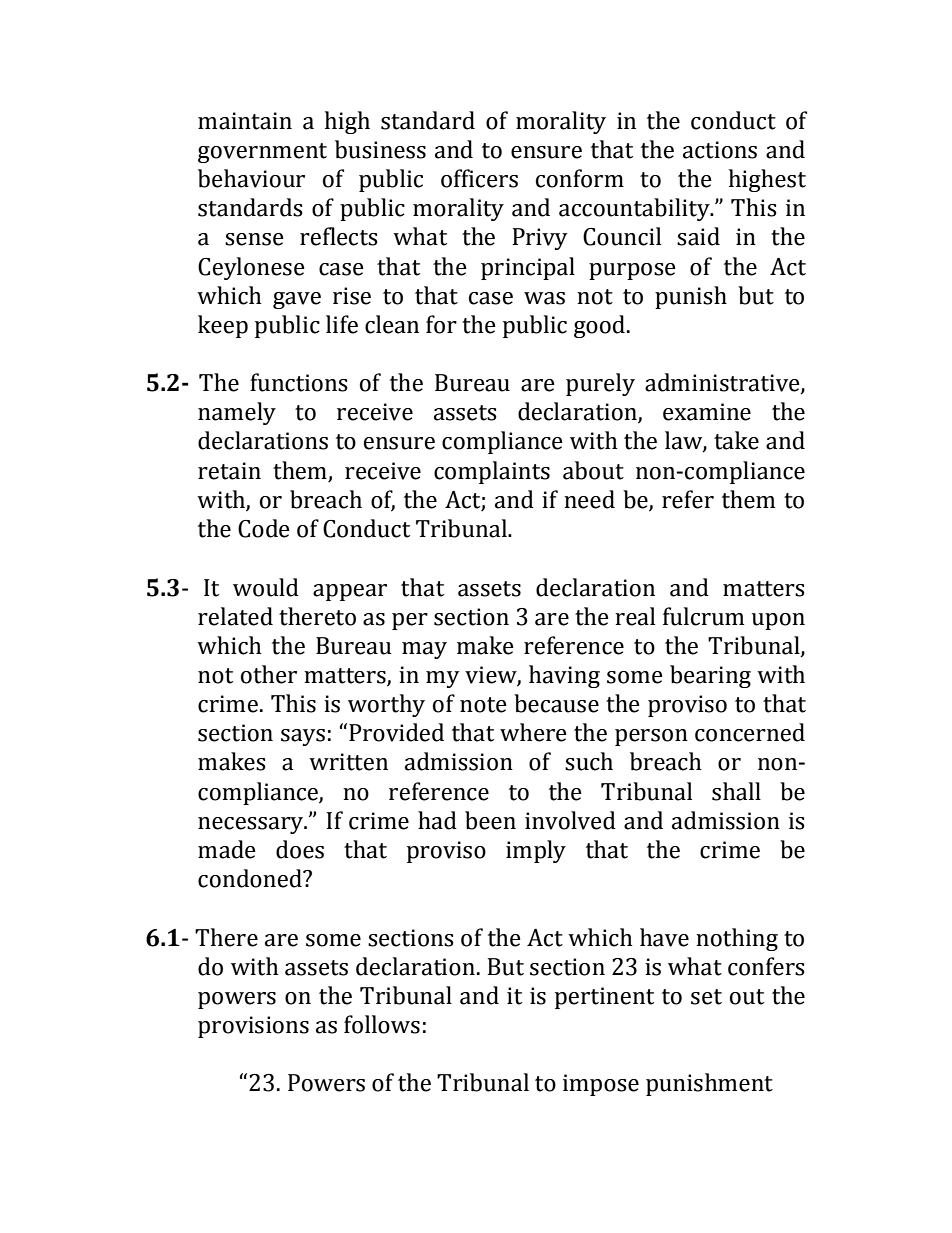 The width and height of the image is (952, 1233). What do you see at coordinates (262, 153) in the image?
I see `government` at bounding box center [262, 153].
